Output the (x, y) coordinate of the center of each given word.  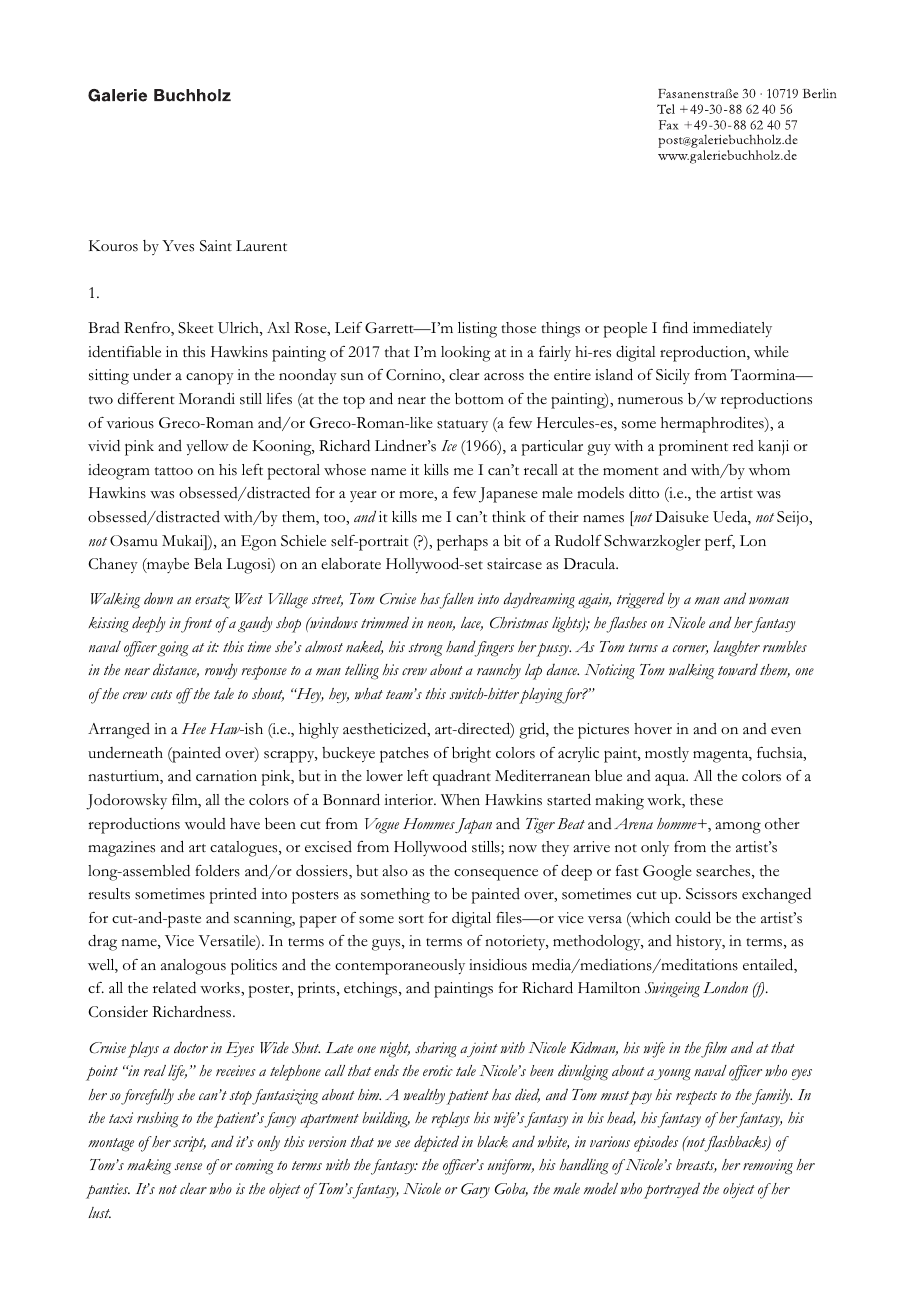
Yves (178, 246)
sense (188, 1166)
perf (720, 543)
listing (477, 330)
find (675, 327)
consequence (496, 875)
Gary (475, 1190)
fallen (456, 601)
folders (217, 870)
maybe (167, 565)
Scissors (711, 894)
